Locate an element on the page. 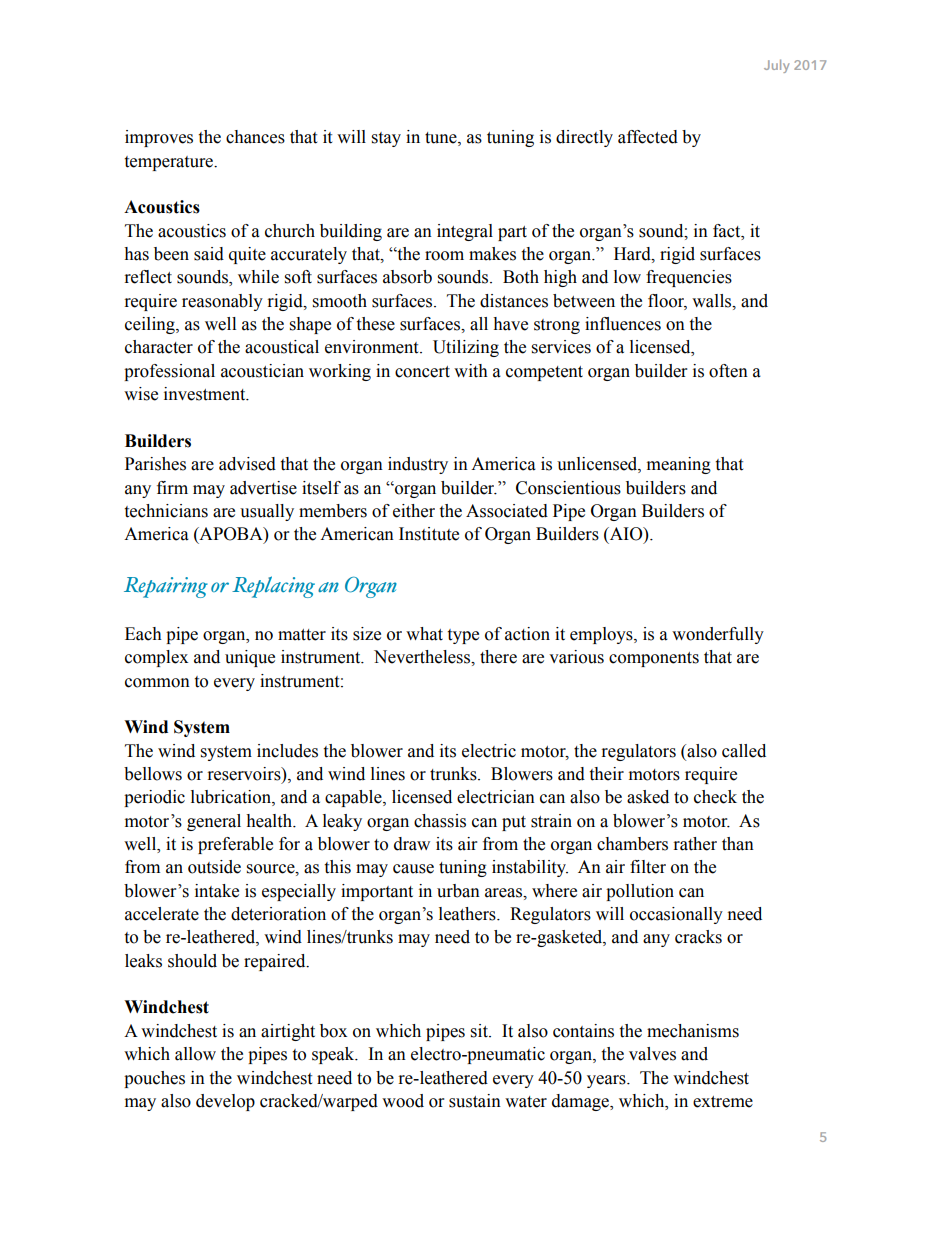  general is located at coordinates (214, 822).
